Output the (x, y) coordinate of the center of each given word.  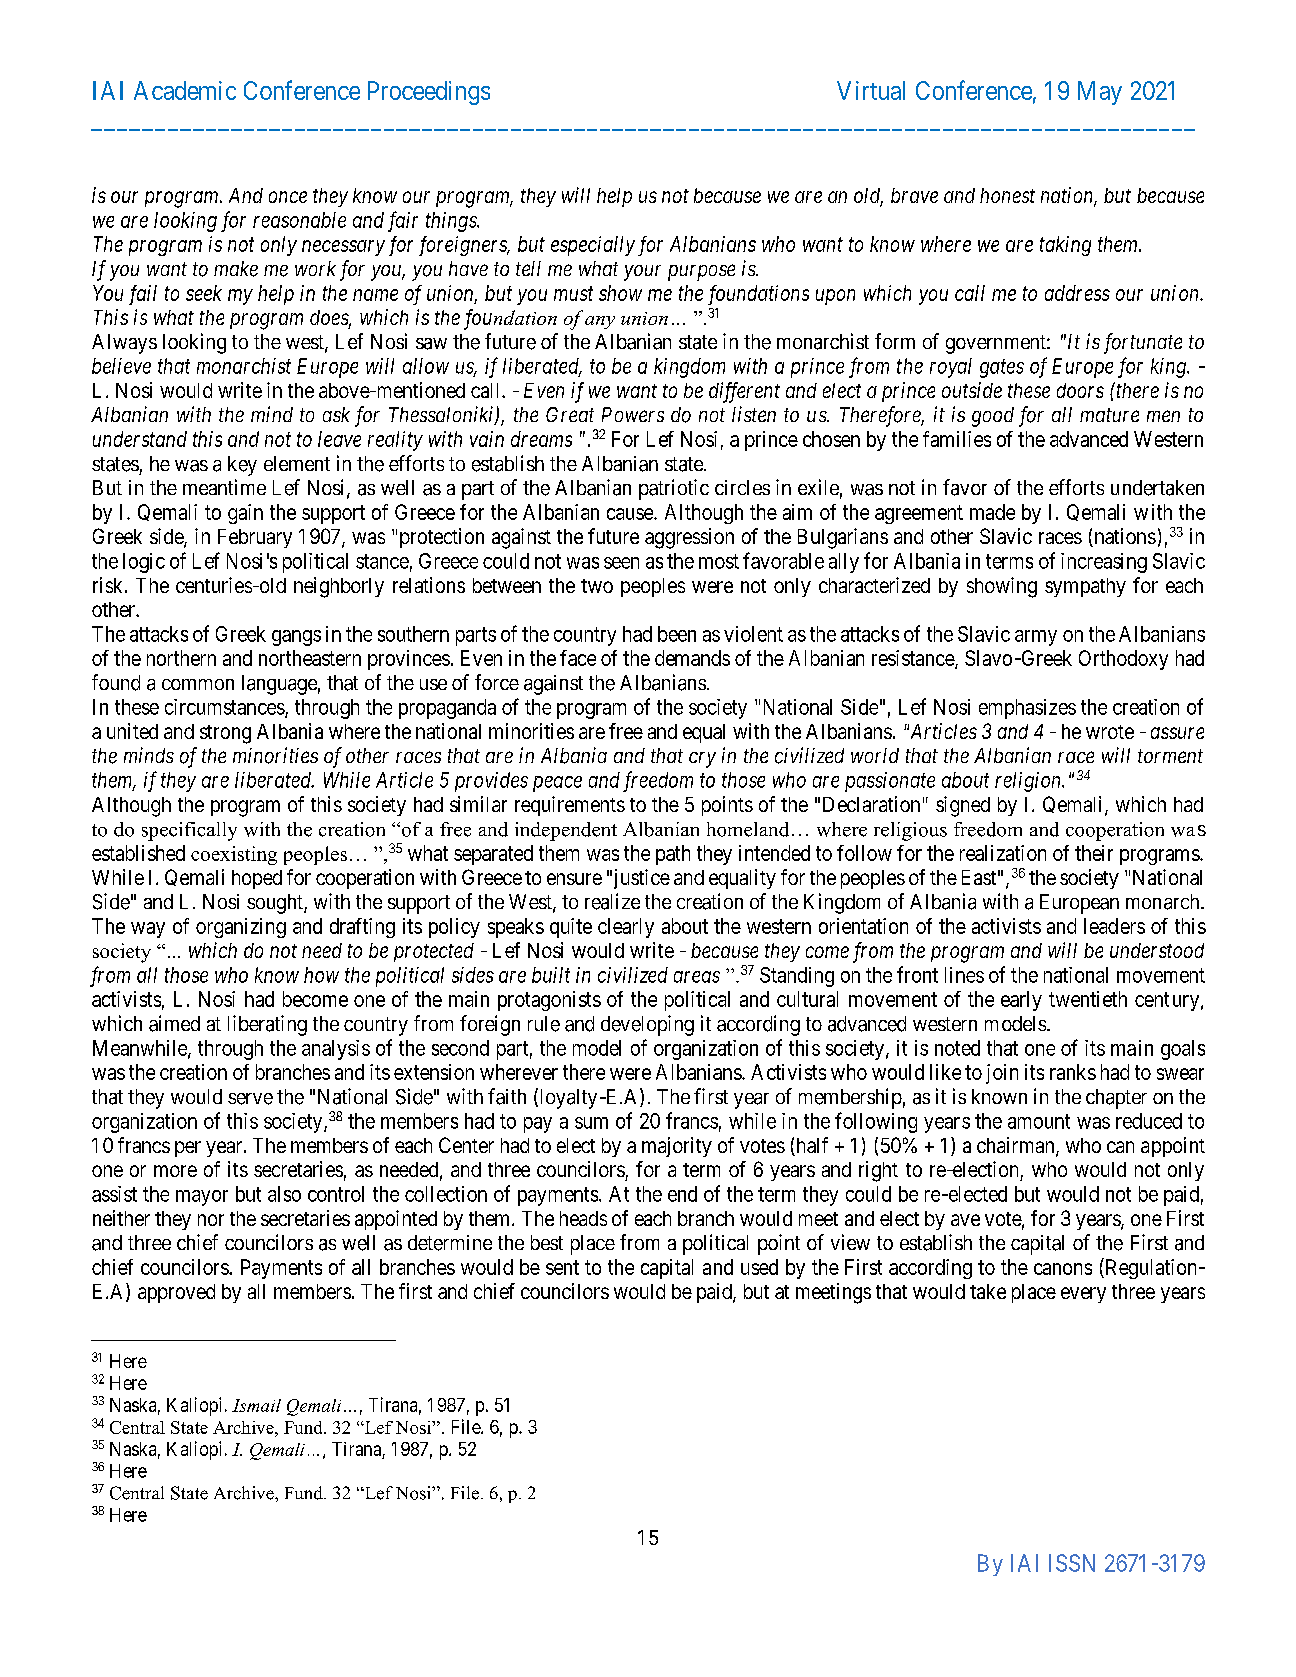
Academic (185, 90)
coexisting (234, 855)
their (1094, 853)
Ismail (256, 1405)
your (642, 273)
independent (566, 831)
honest (1007, 195)
